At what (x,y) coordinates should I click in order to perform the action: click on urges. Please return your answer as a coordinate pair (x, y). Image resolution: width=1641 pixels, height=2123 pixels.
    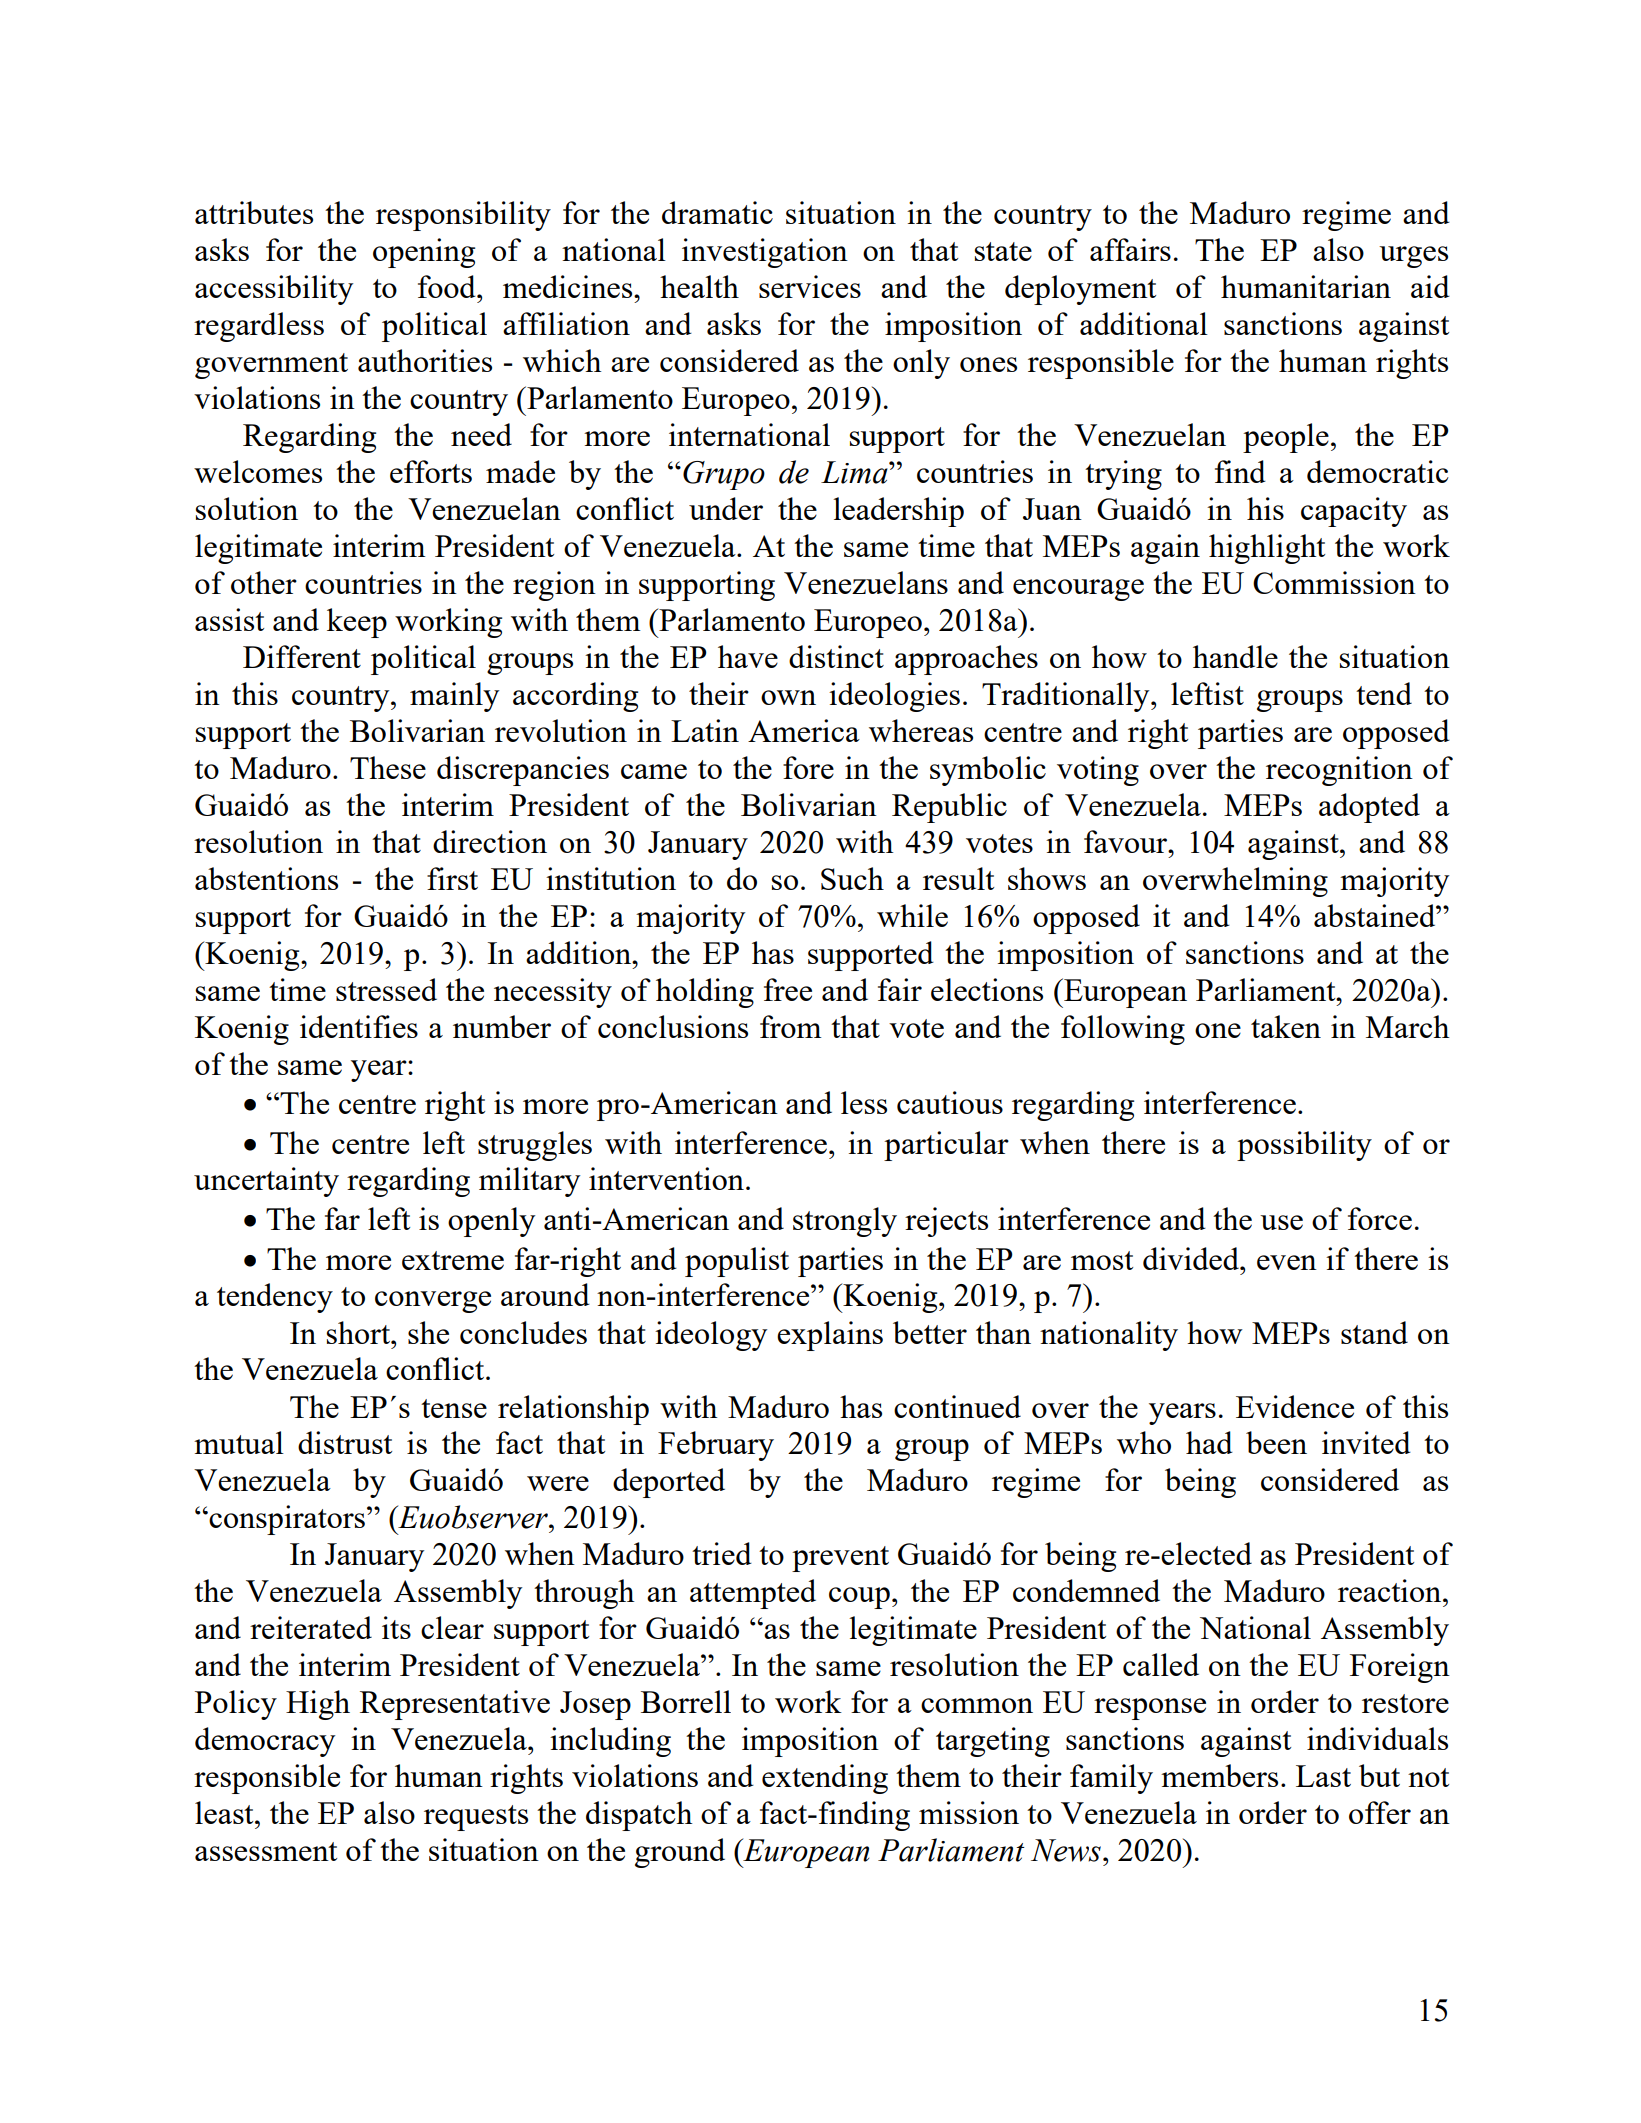
    Looking at the image, I should click on (1413, 257).
